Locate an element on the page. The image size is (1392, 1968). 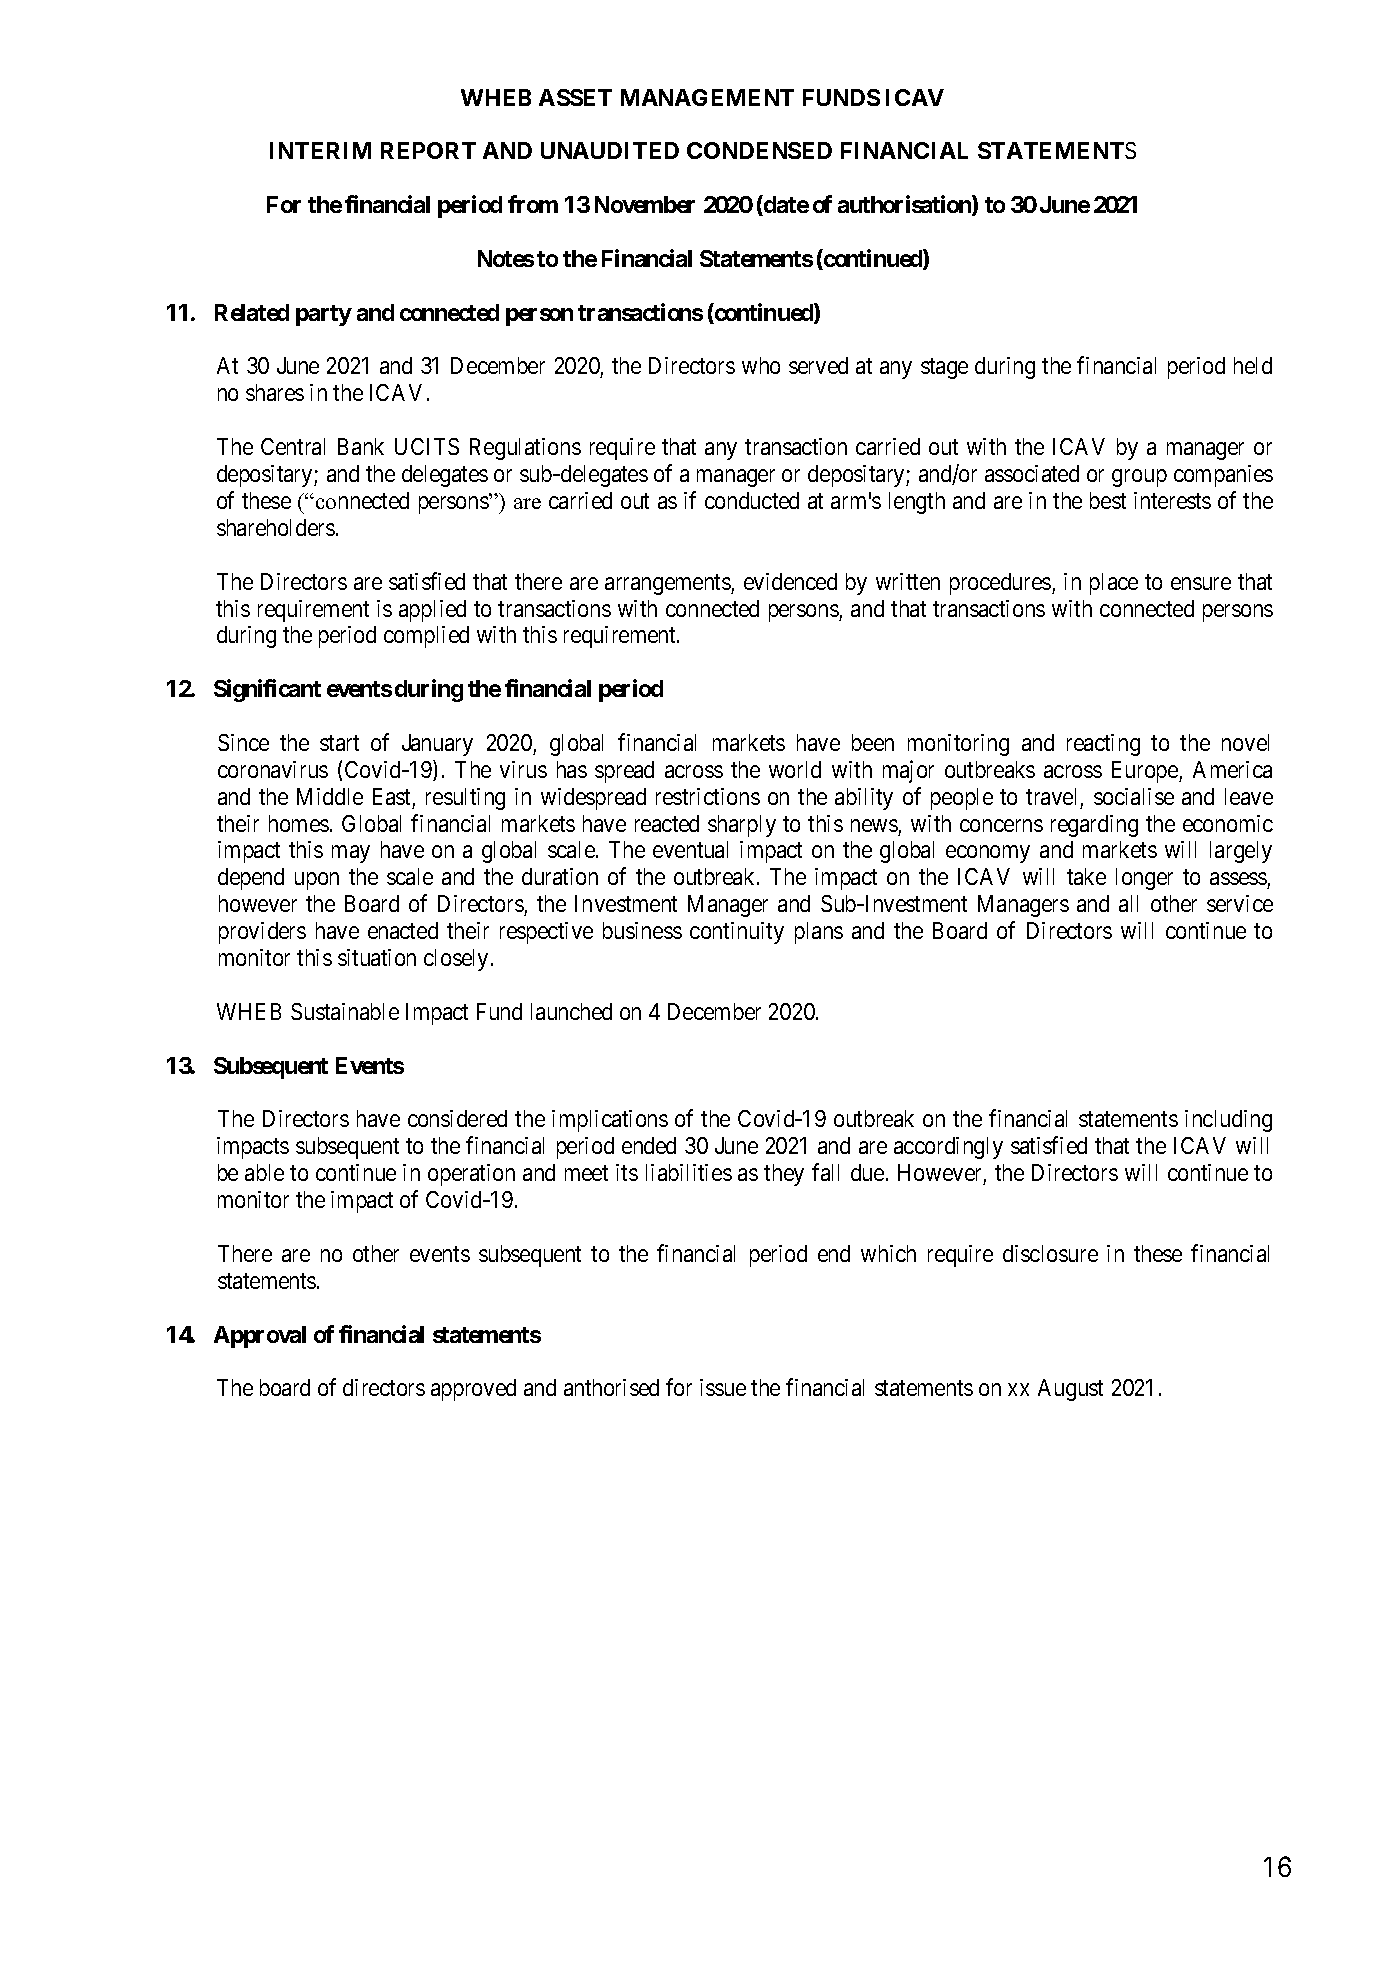
INTERIM is located at coordinates (320, 150).
